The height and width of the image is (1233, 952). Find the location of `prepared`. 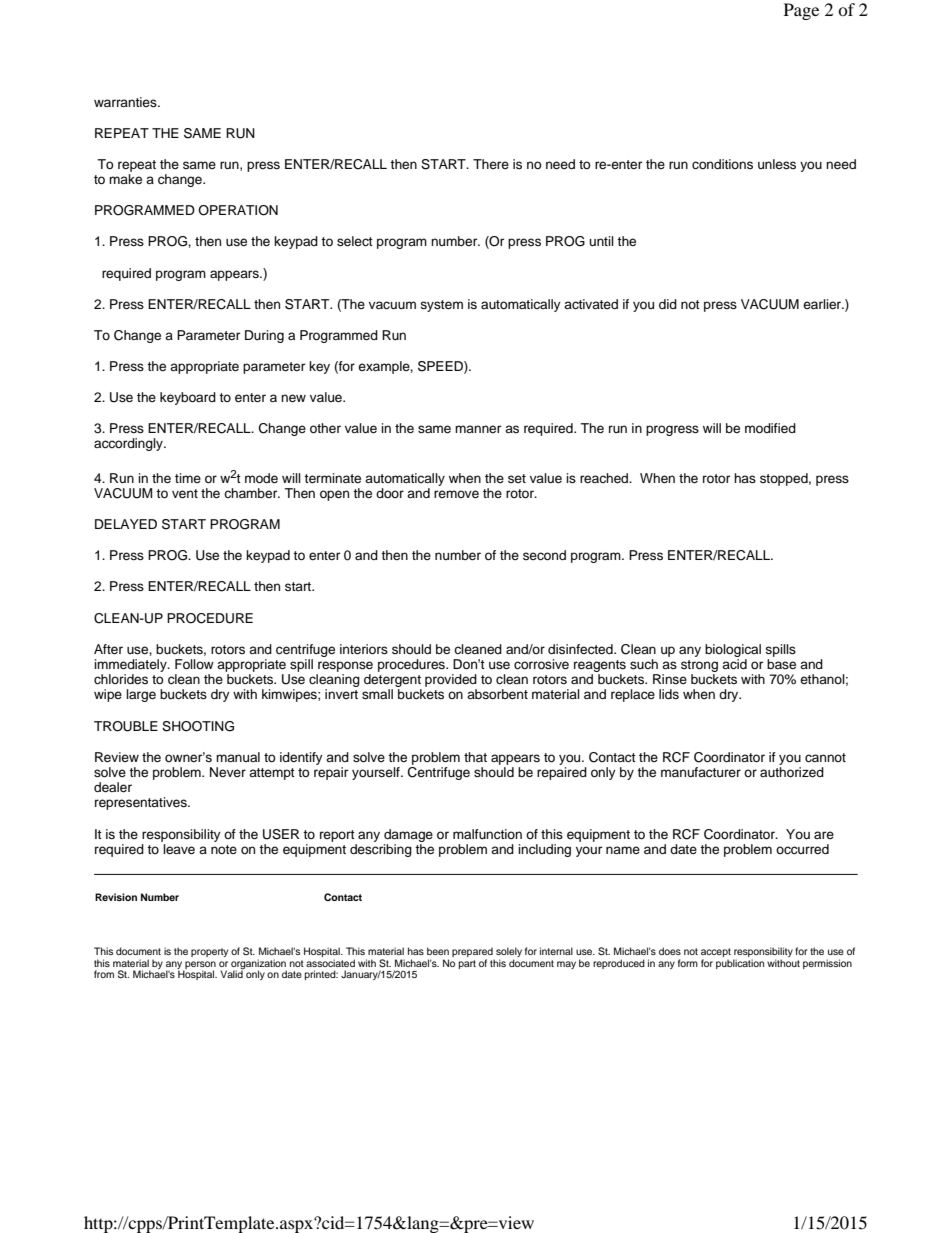

prepared is located at coordinates (473, 953).
